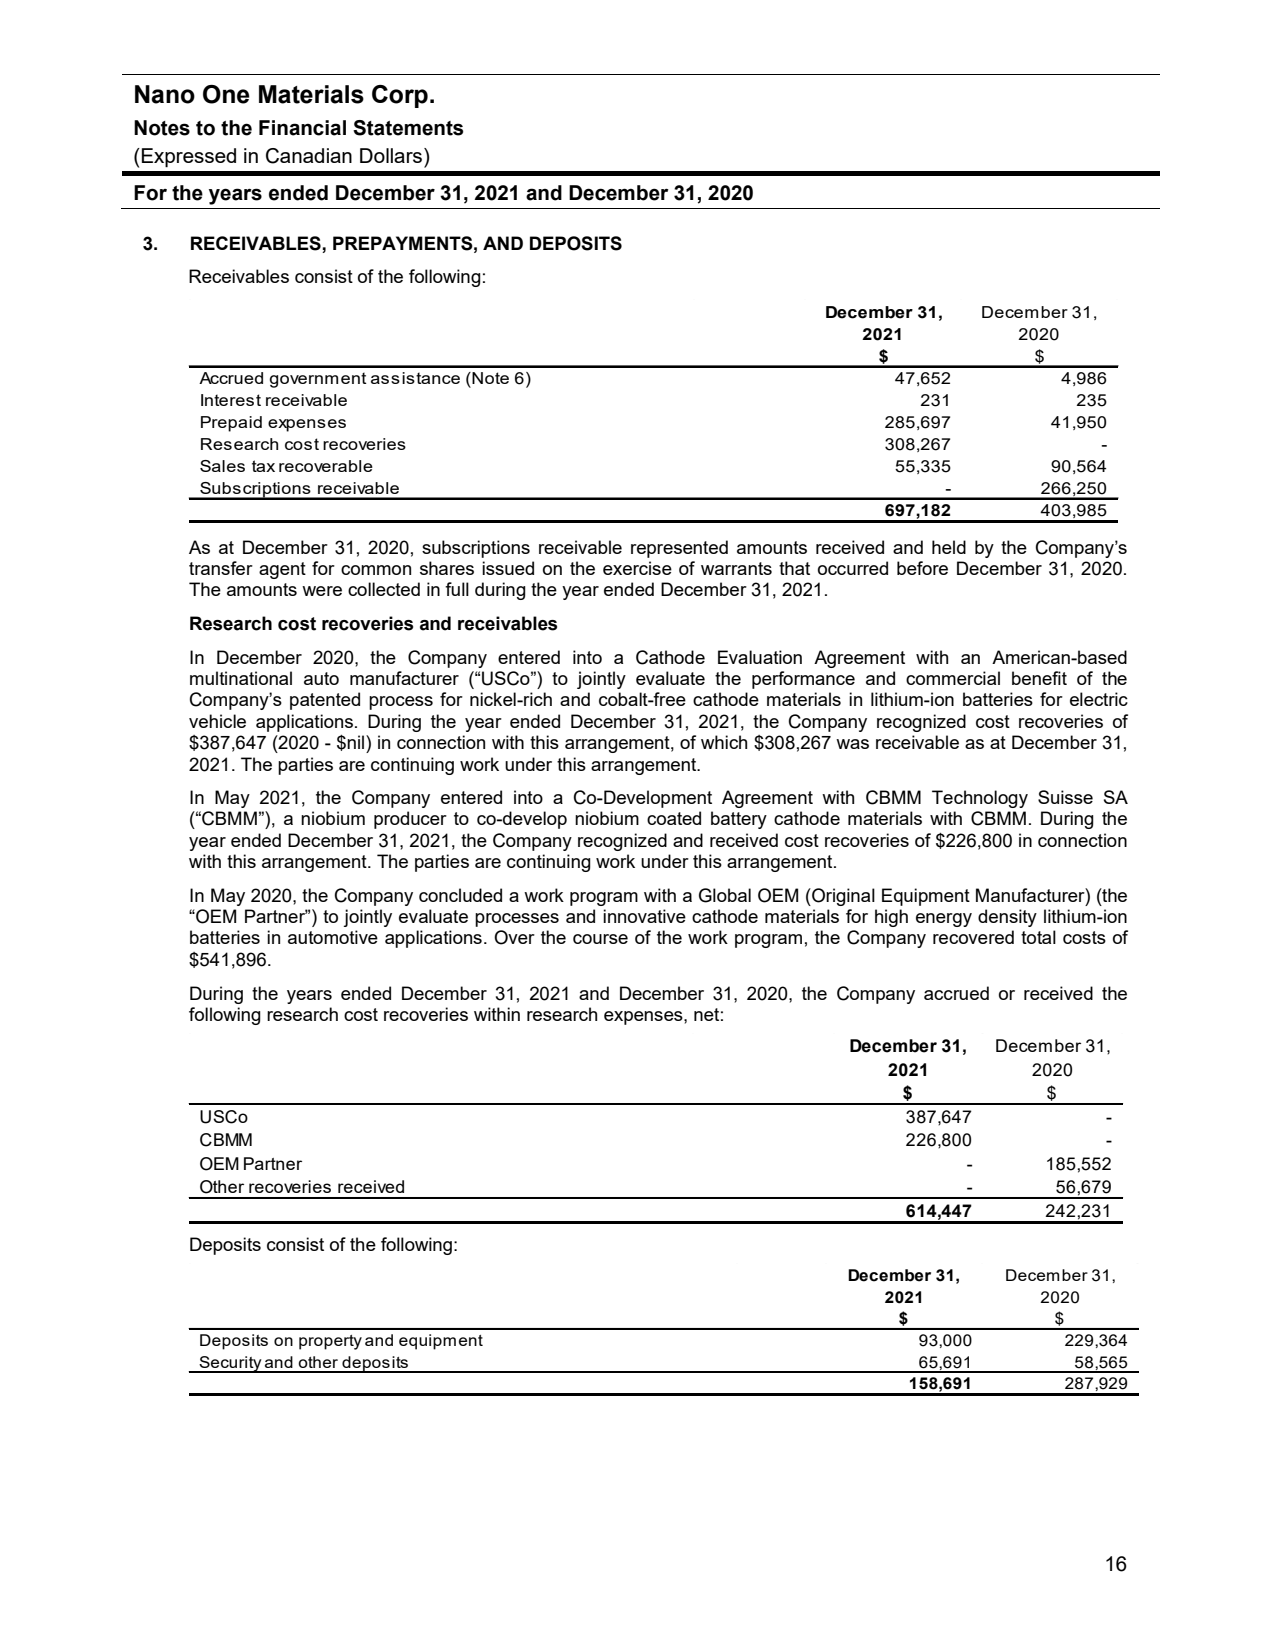 Image resolution: width=1261 pixels, height=1632 pixels. Describe the element at coordinates (460, 895) in the page. I see `concluded` at that location.
